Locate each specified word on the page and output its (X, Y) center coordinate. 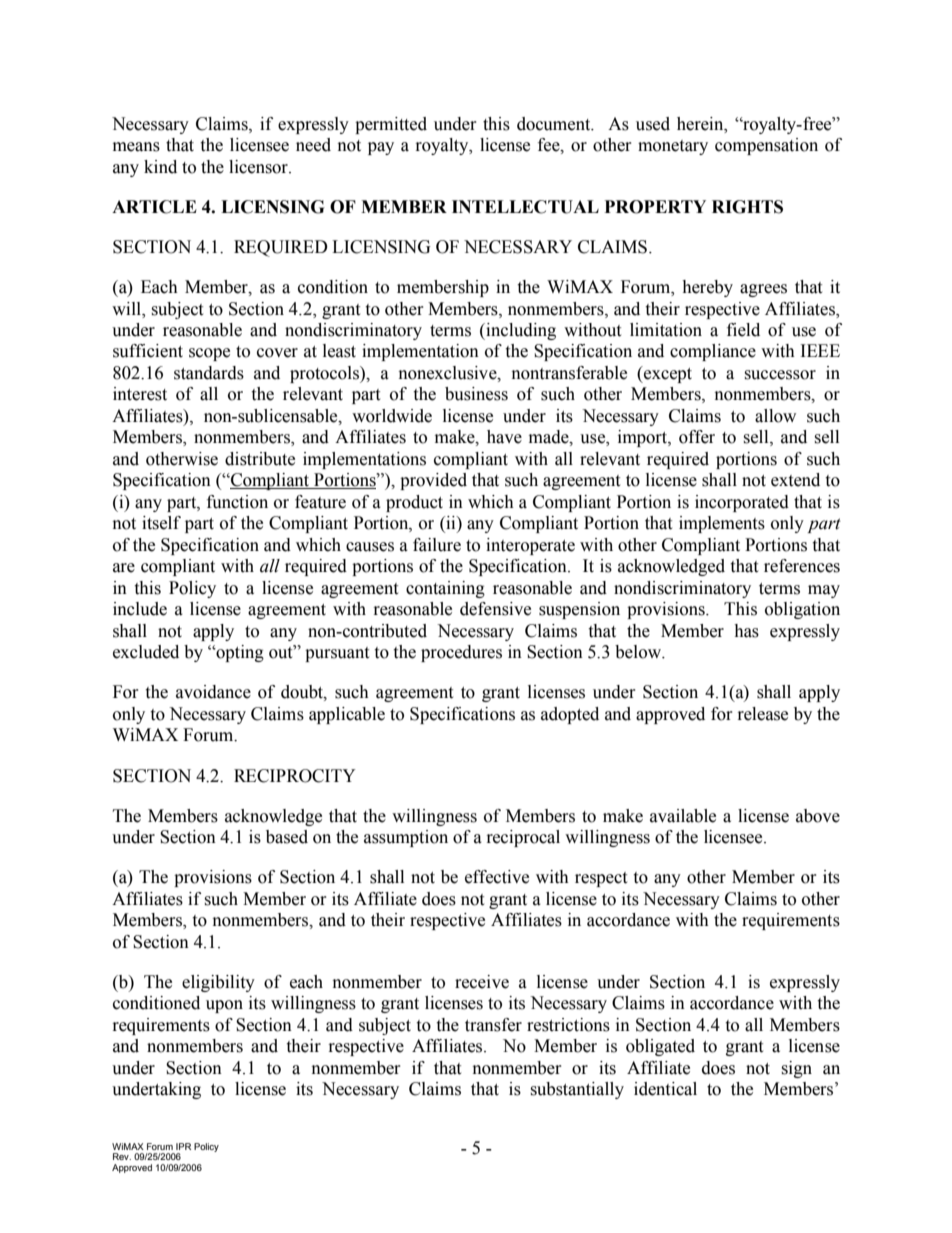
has (746, 631)
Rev (122, 1156)
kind (160, 167)
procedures (461, 653)
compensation (766, 146)
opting (239, 653)
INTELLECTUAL (525, 207)
